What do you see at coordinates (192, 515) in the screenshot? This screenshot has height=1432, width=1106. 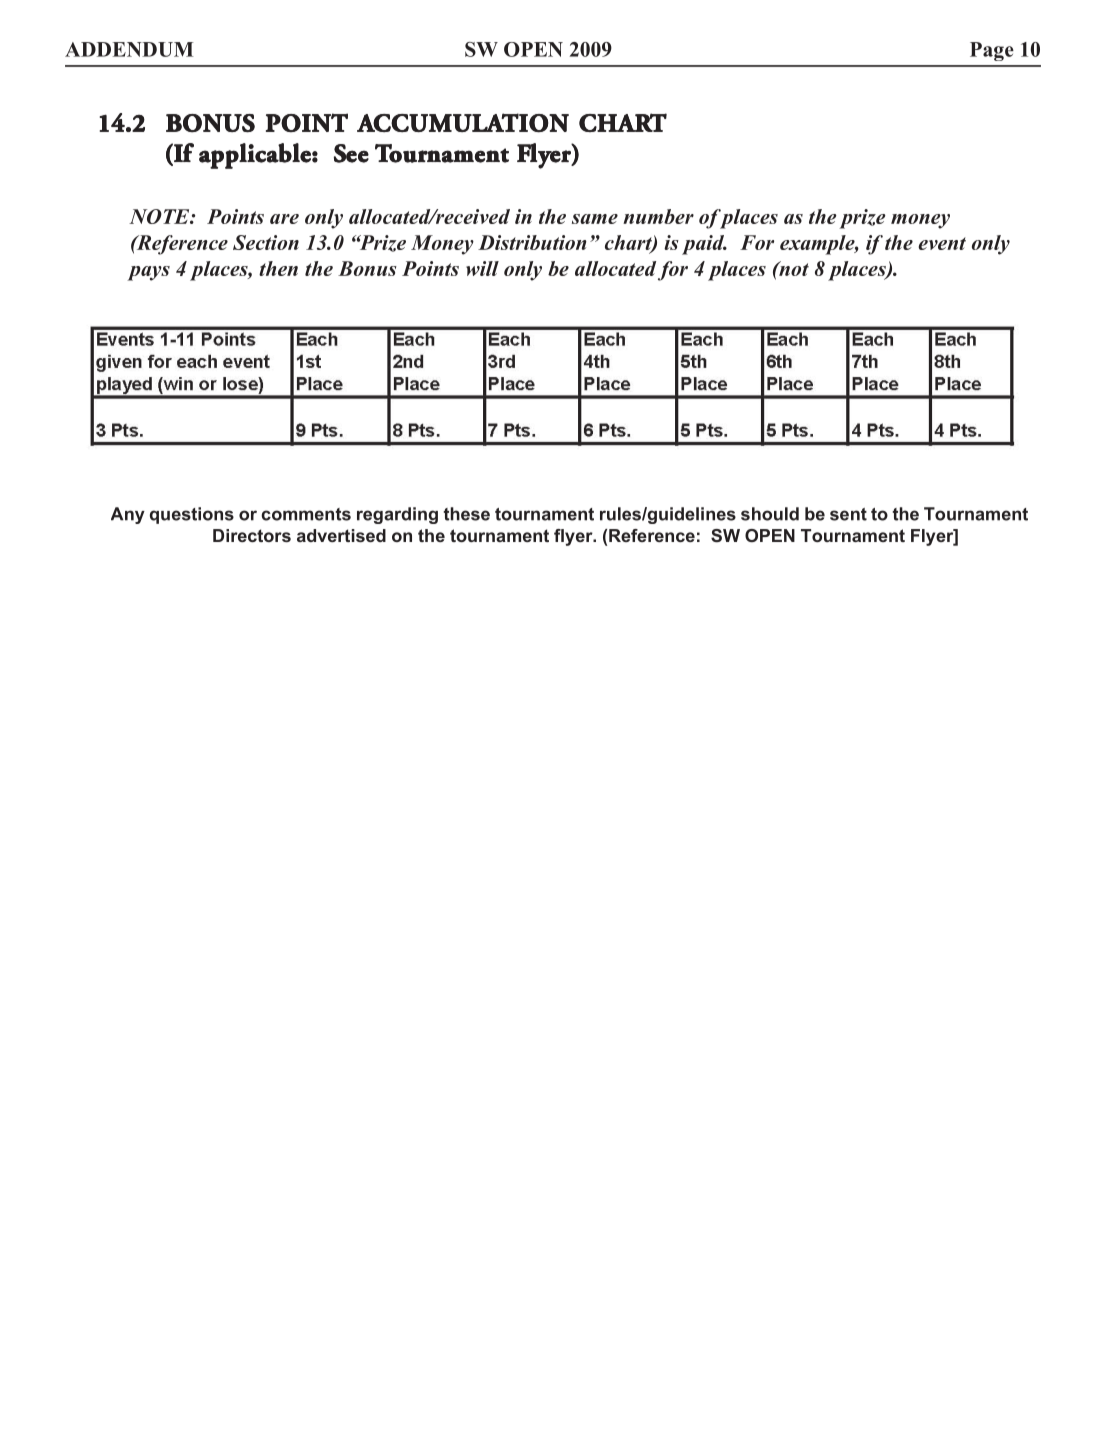 I see `questions` at bounding box center [192, 515].
